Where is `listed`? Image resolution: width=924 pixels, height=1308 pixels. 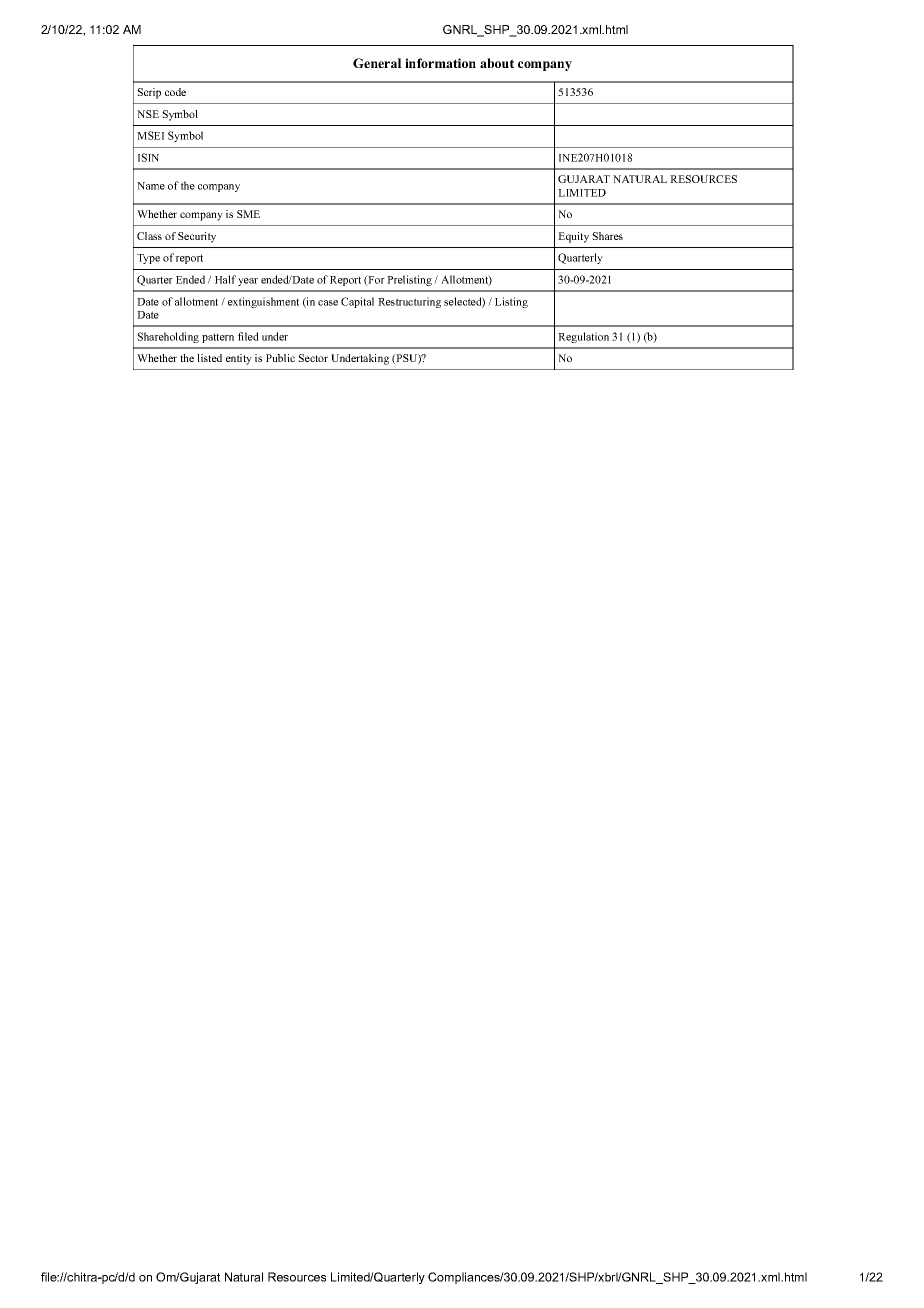 listed is located at coordinates (209, 358).
